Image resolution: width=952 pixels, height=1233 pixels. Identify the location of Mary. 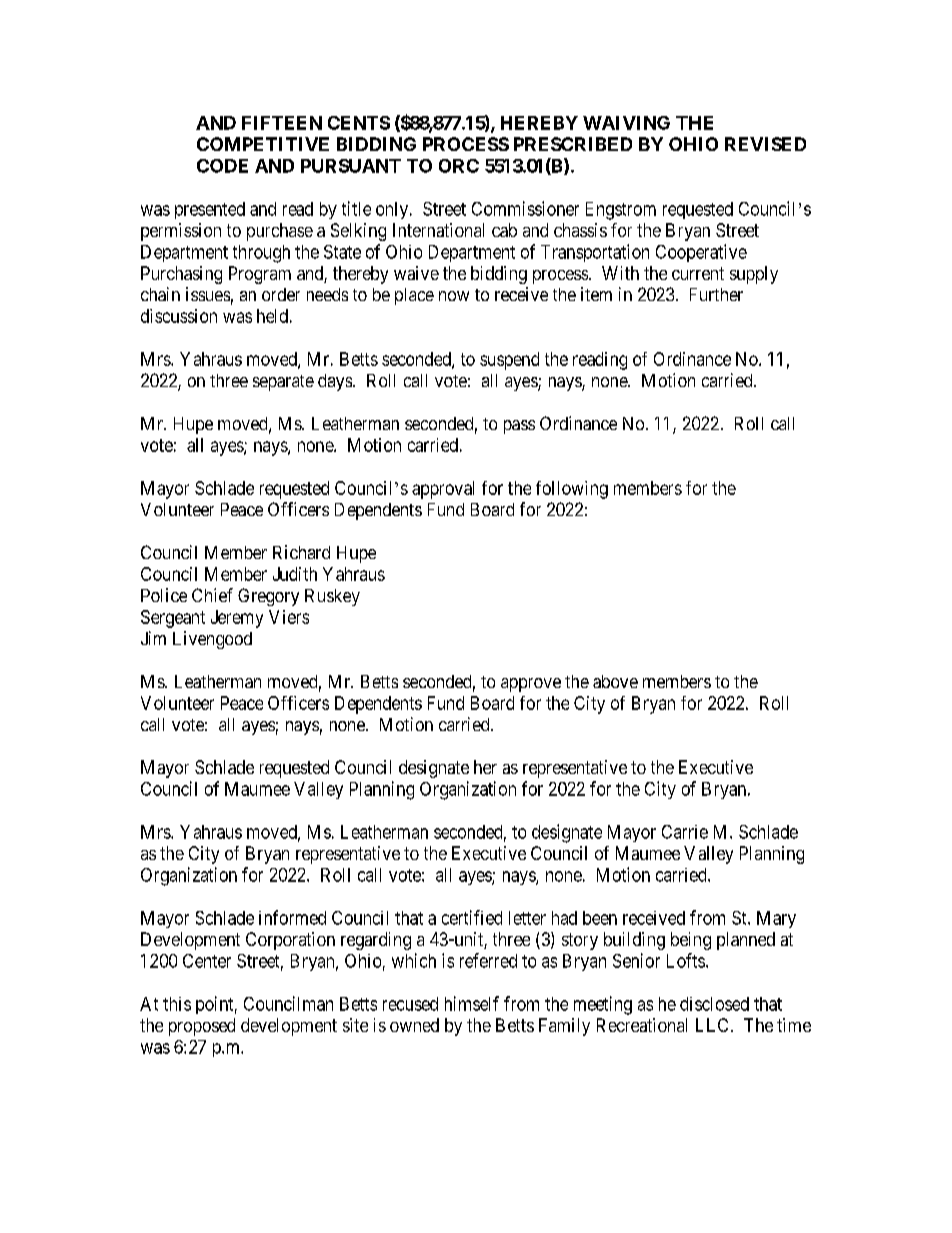
(776, 919).
